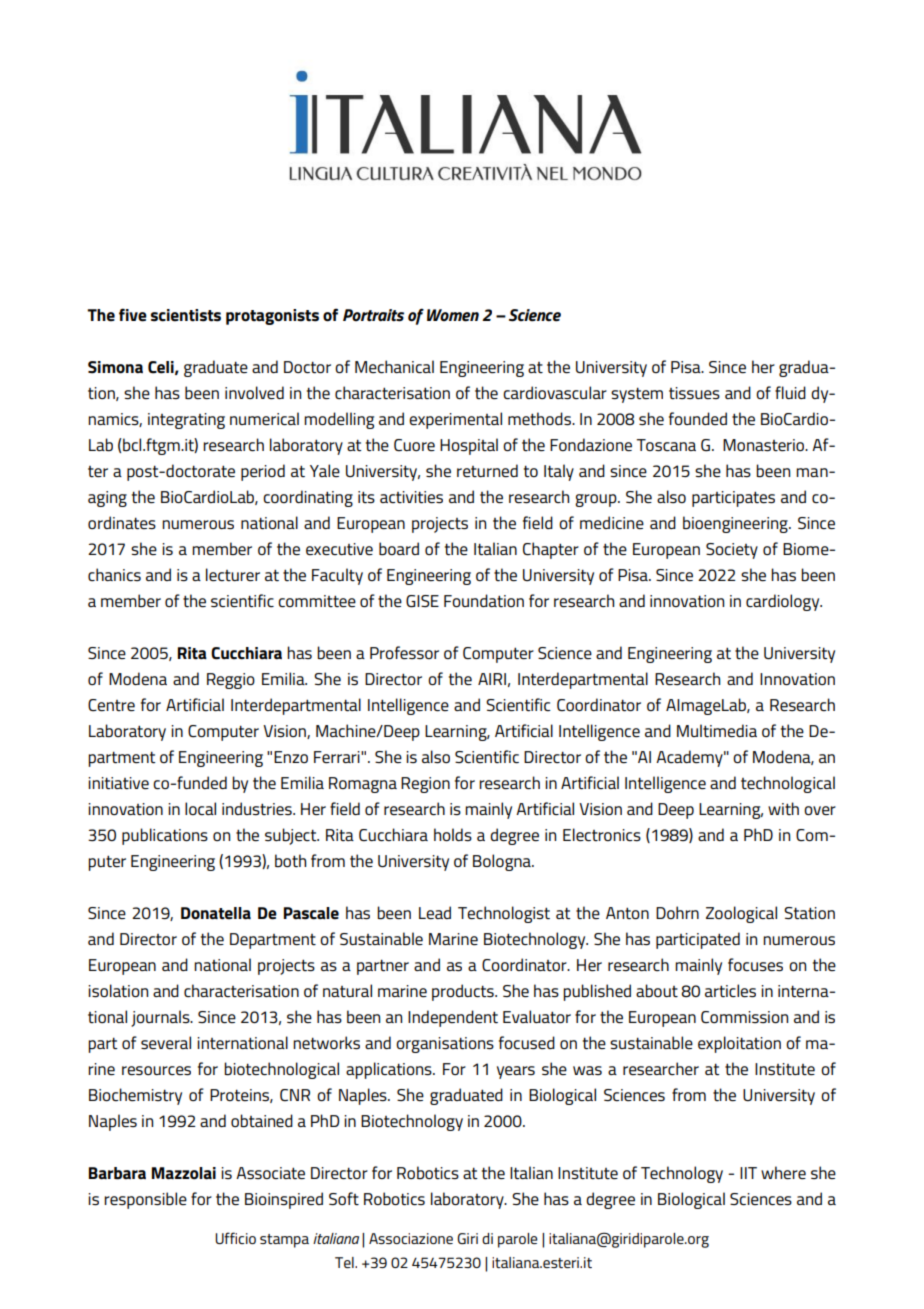  What do you see at coordinates (435, 912) in the screenshot?
I see `Lead` at bounding box center [435, 912].
